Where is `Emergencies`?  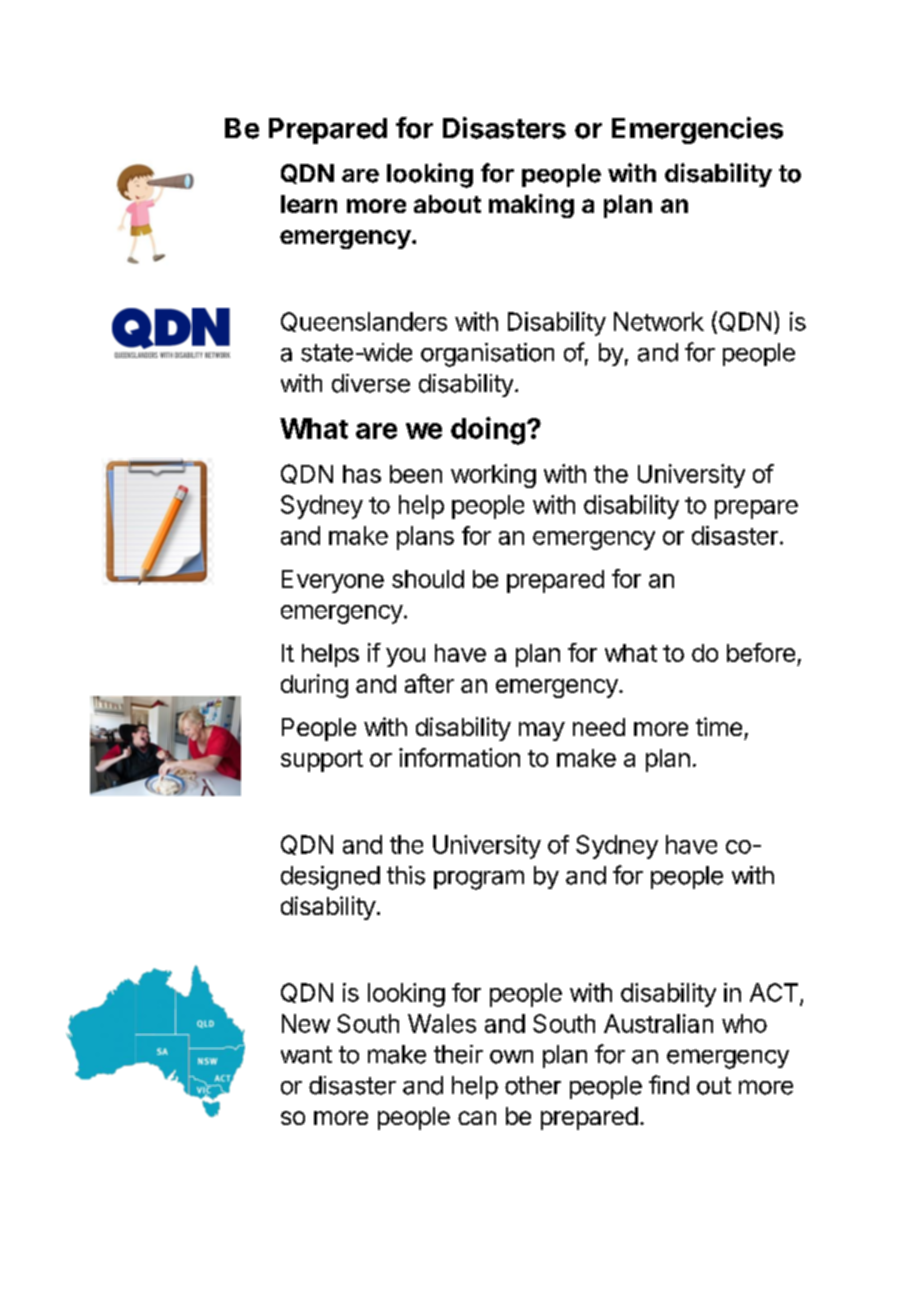
Emergencies is located at coordinates (697, 130).
